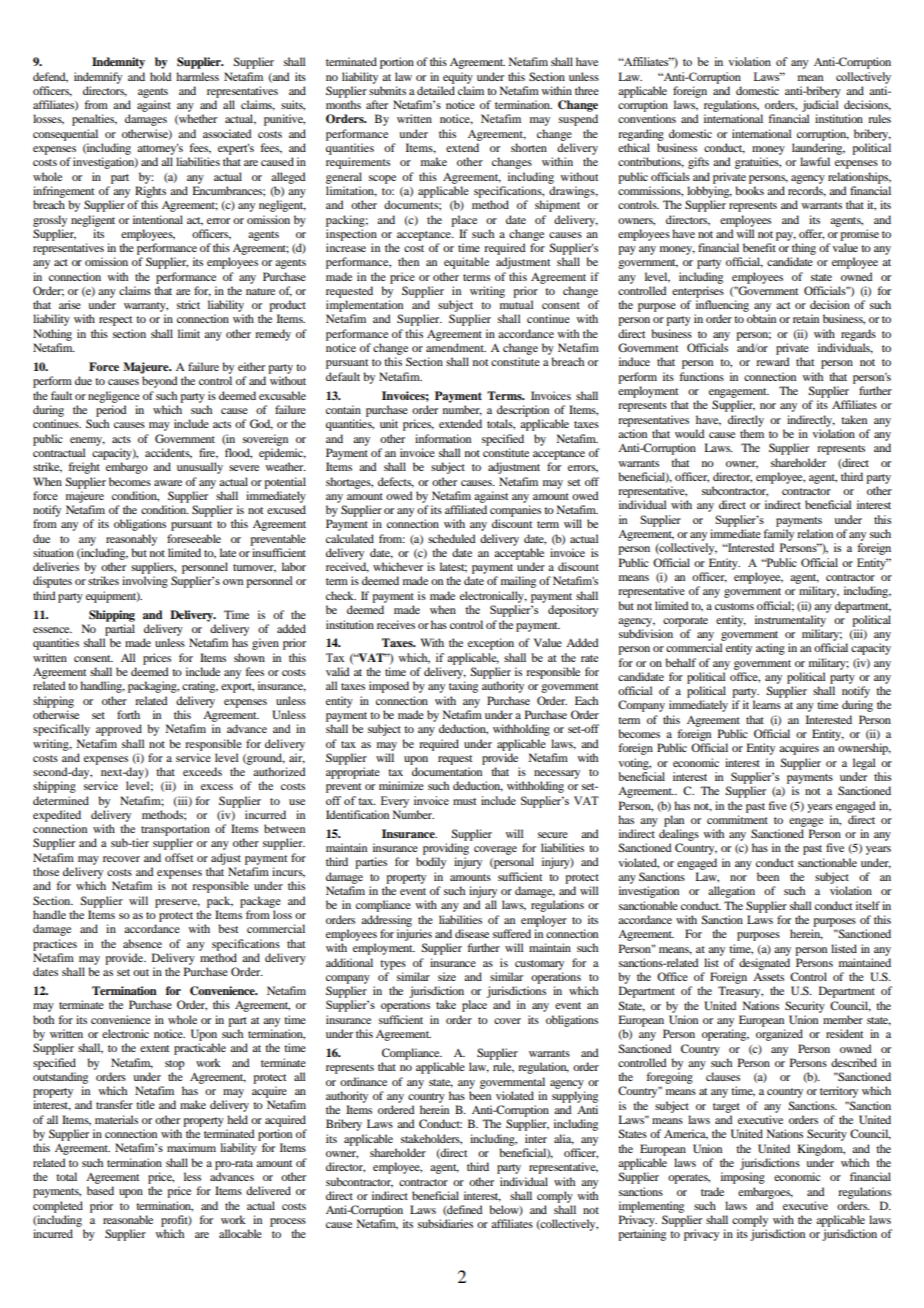  Describe the element at coordinates (443, 438) in the screenshot. I see `information` at that location.
